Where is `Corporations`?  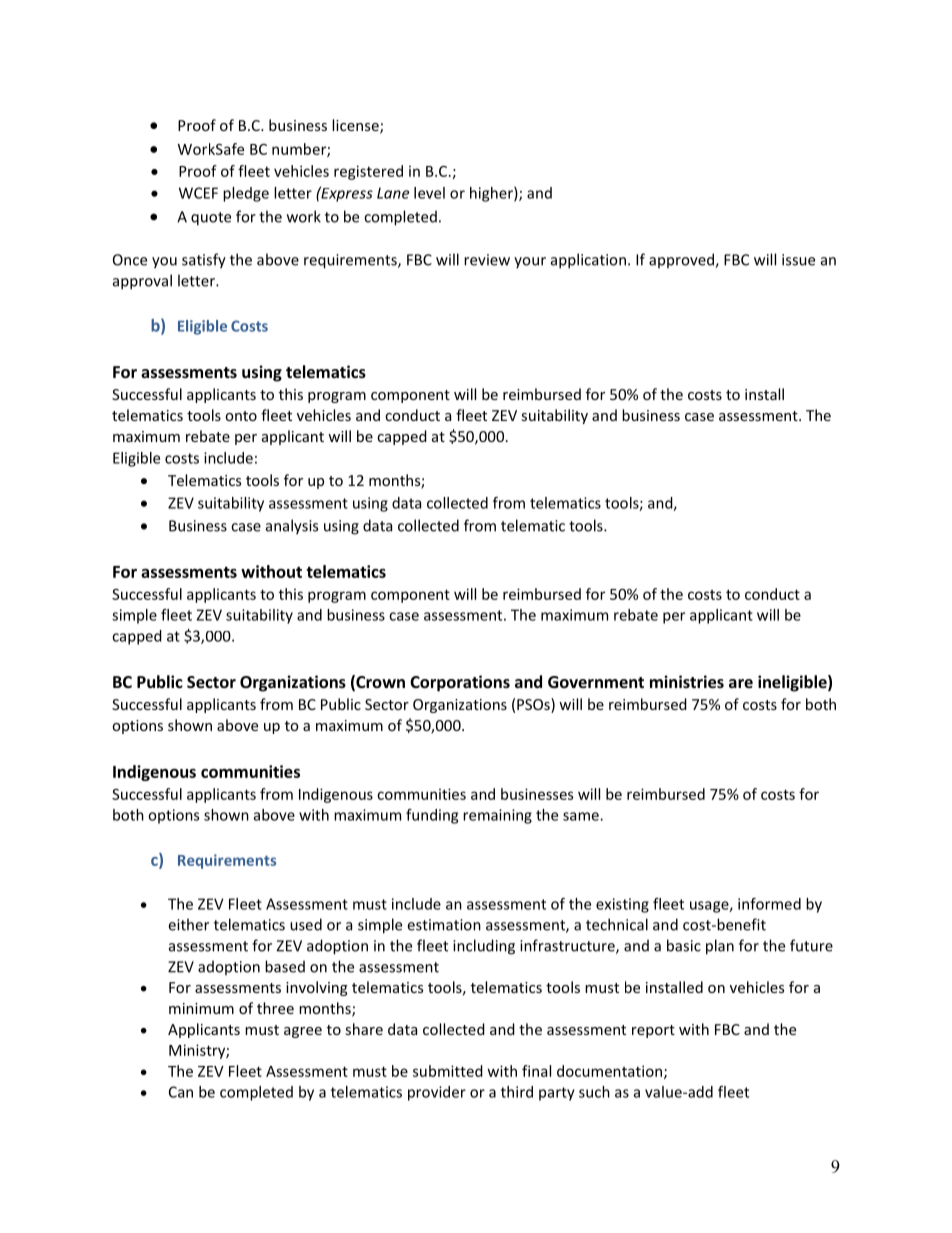 Corporations is located at coordinates (460, 683).
